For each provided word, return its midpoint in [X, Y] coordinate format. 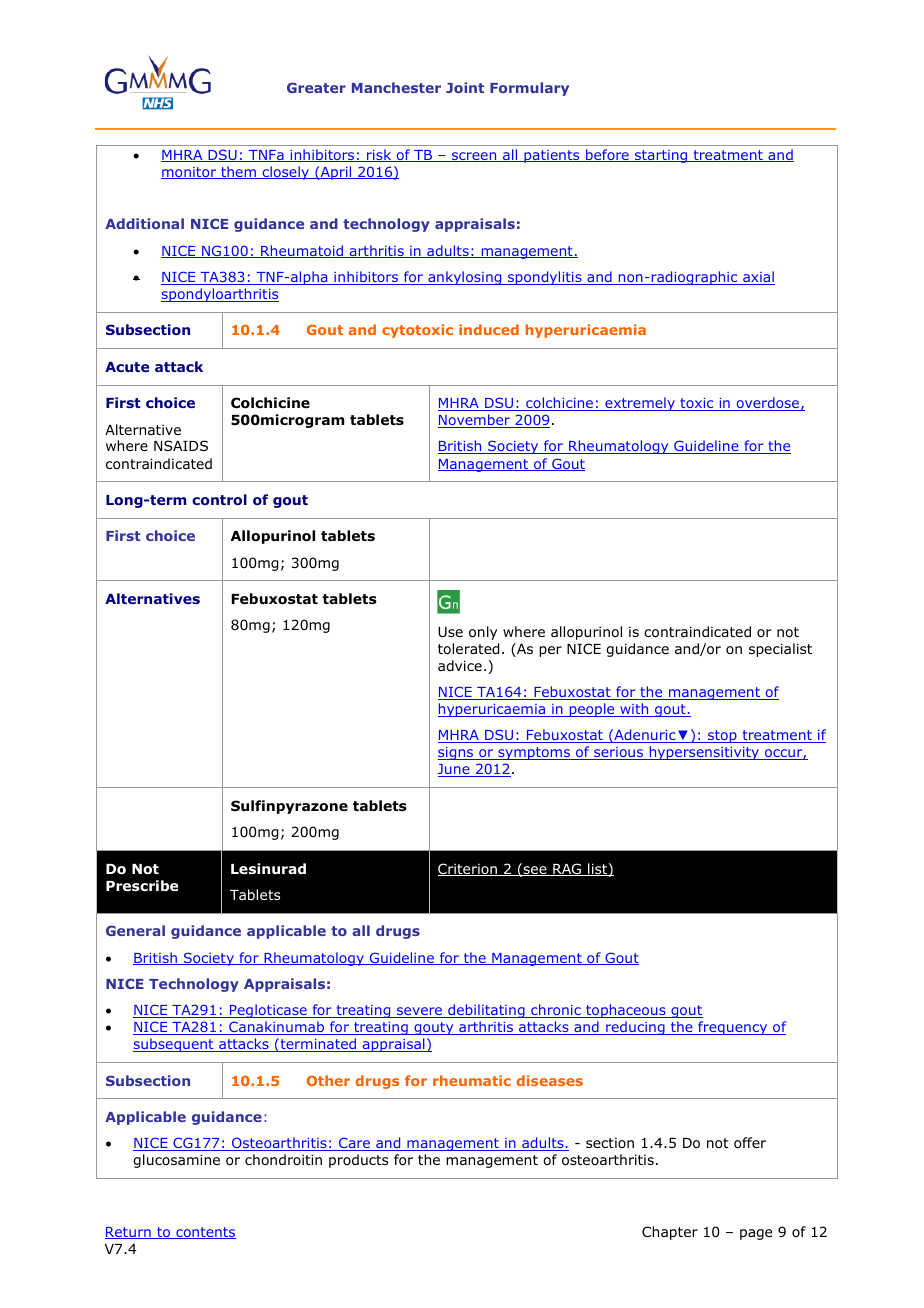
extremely [640, 404]
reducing [635, 1028]
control [219, 499]
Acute [127, 367]
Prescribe [142, 885]
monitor [190, 173]
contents [205, 1233]
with [634, 710]
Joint [465, 87]
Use [450, 632]
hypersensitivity [704, 753]
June [455, 770]
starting [661, 156]
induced [489, 329]
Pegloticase [268, 1011]
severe [420, 1012]
